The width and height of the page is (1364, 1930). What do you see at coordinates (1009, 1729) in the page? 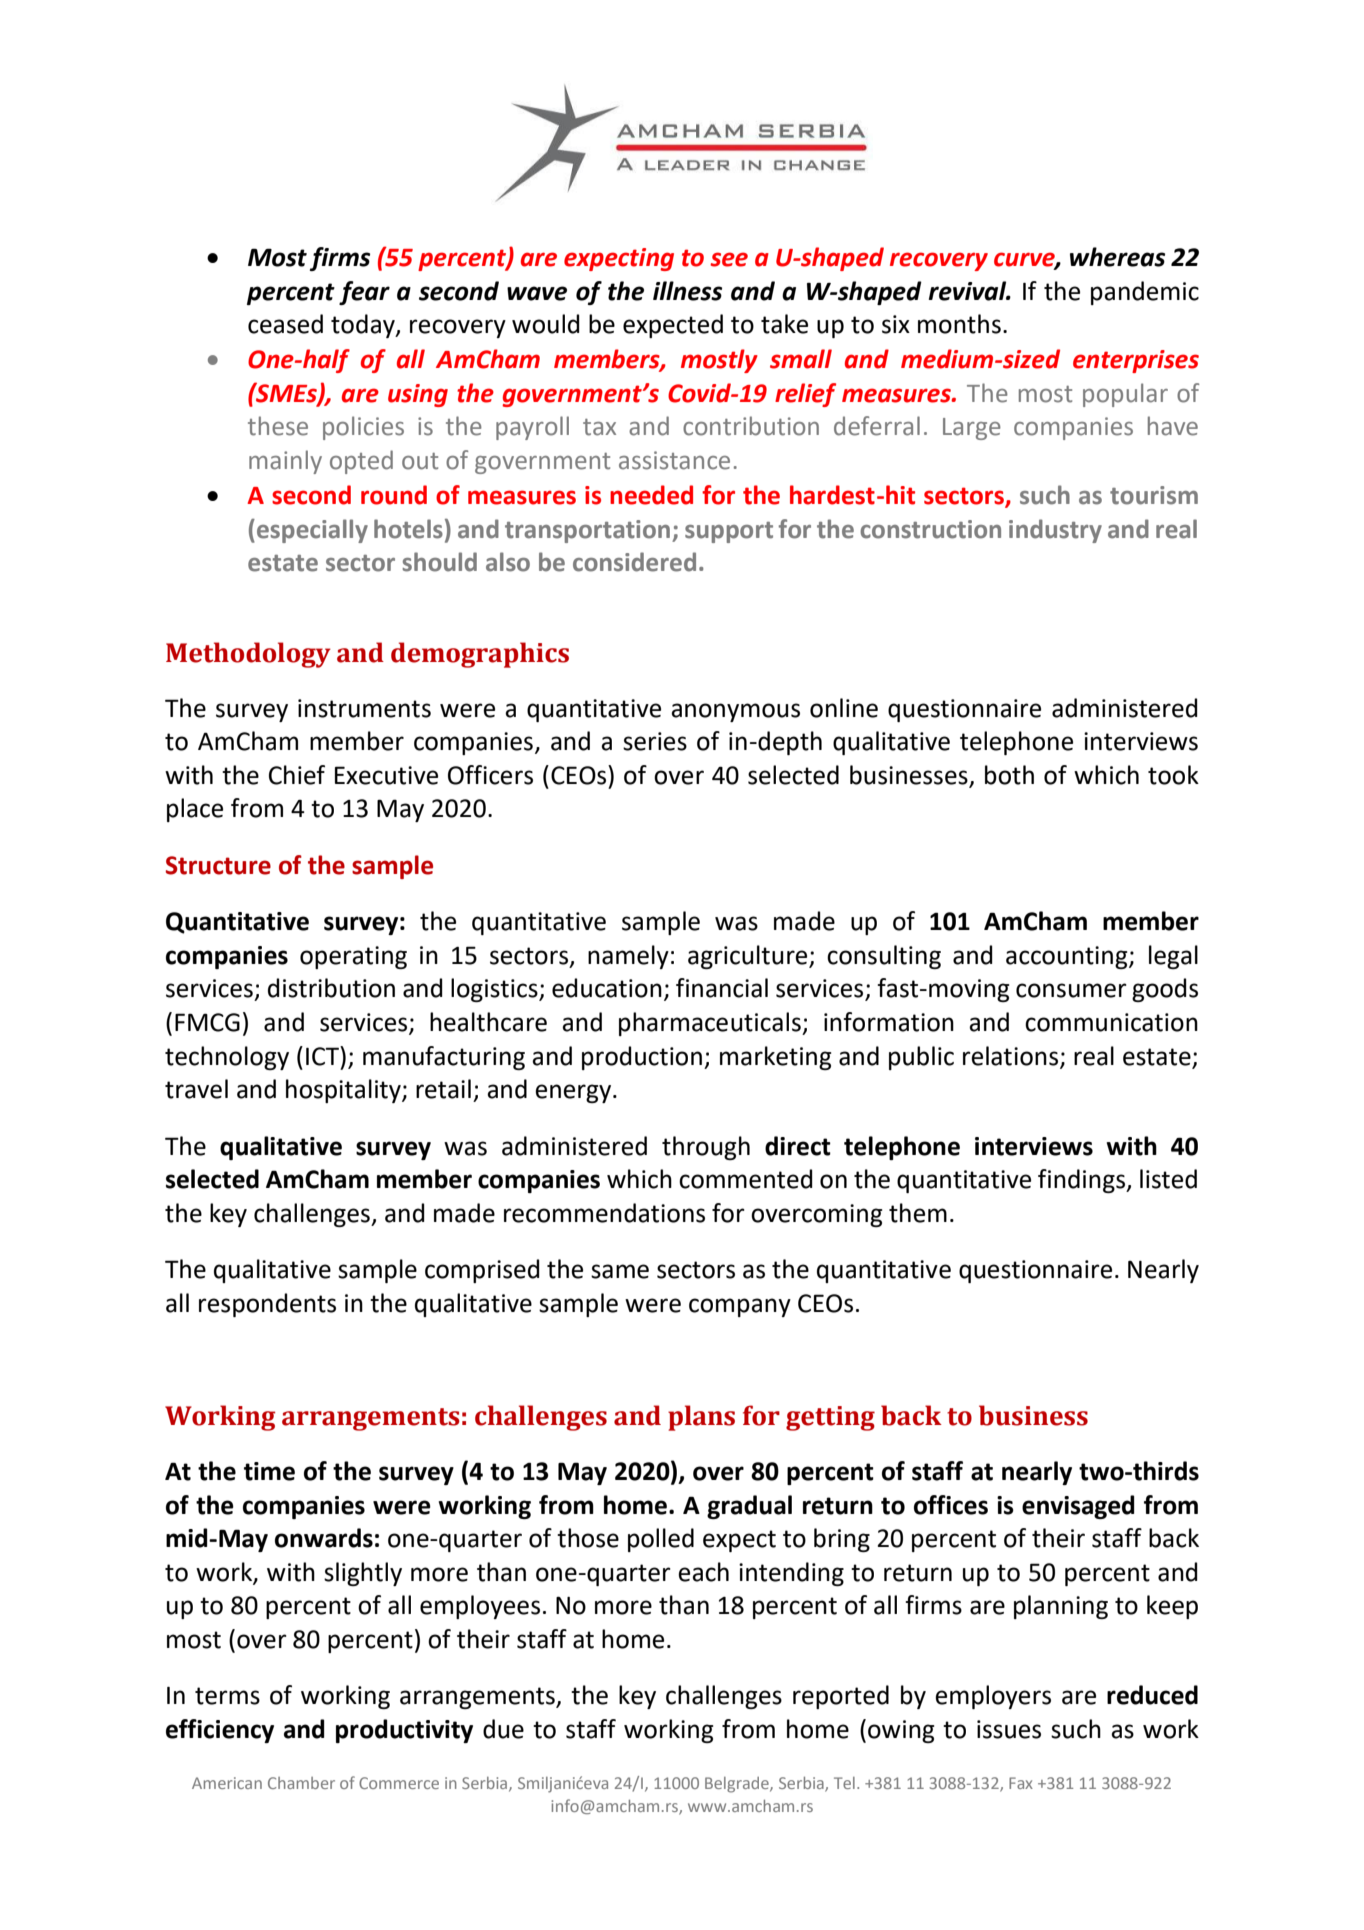
I see `issues` at bounding box center [1009, 1729].
